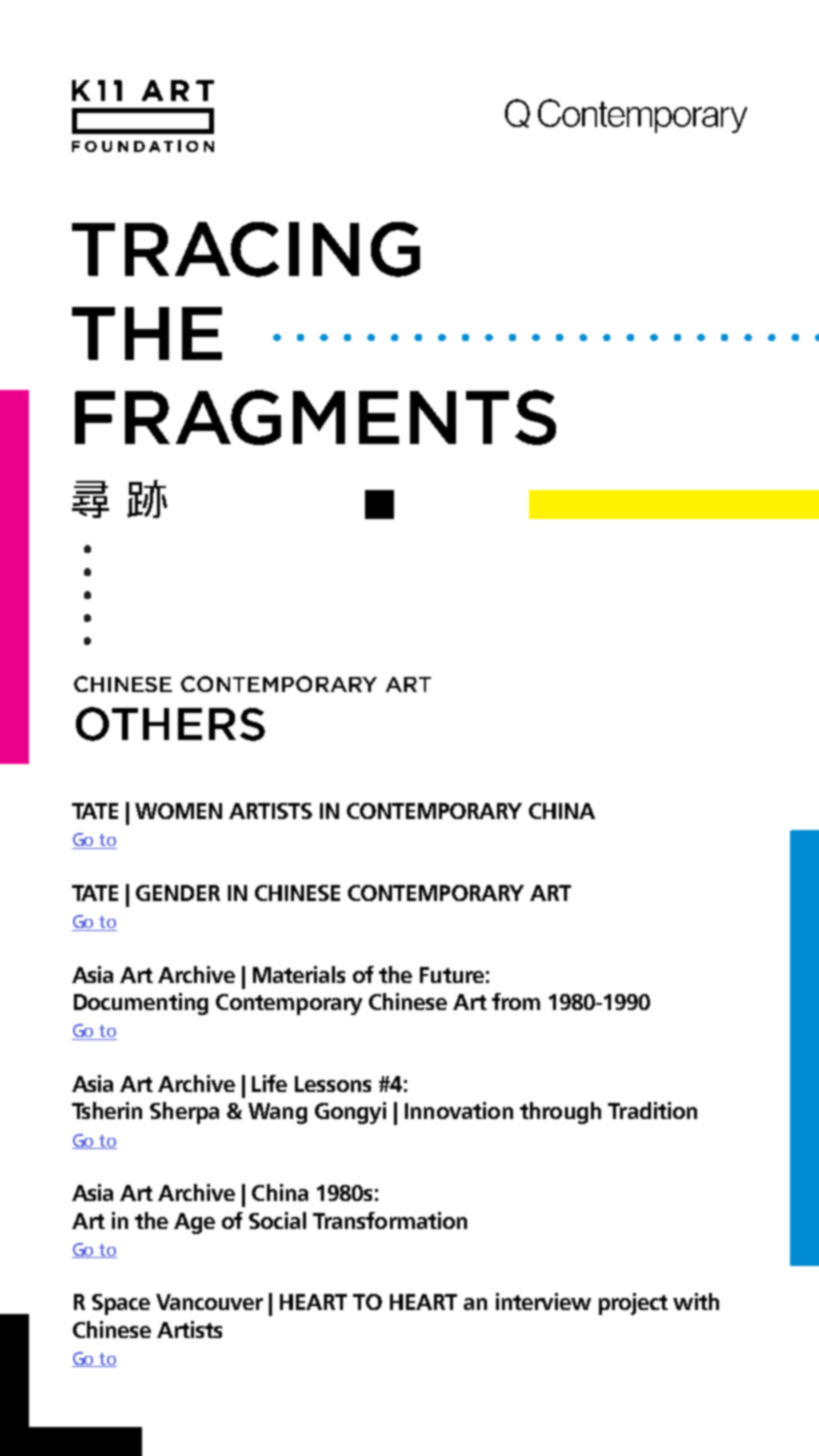 The width and height of the screenshot is (819, 1456). What do you see at coordinates (209, 1302) in the screenshot?
I see `Vancouver` at bounding box center [209, 1302].
